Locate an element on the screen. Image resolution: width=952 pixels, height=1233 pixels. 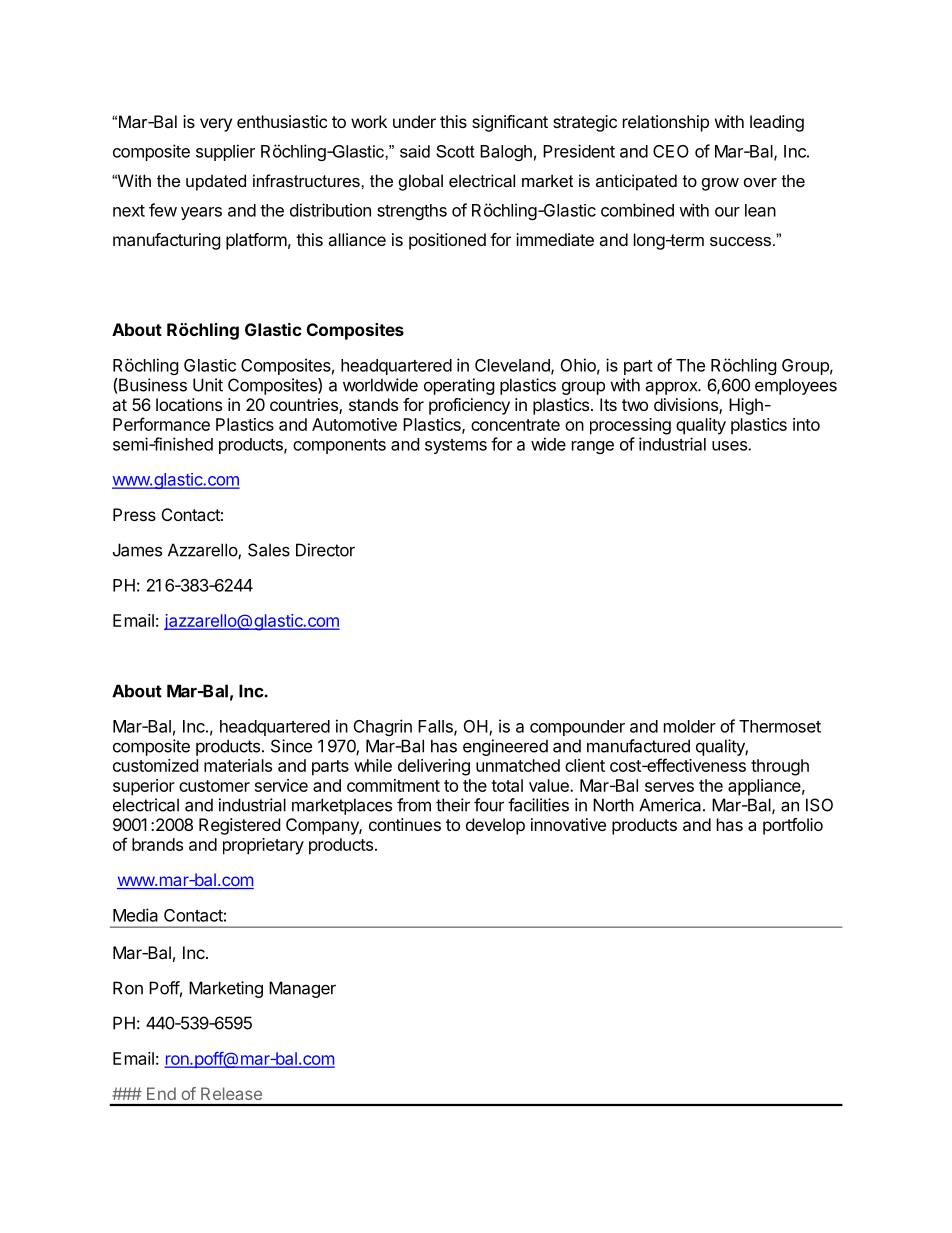
supplier is located at coordinates (225, 152).
